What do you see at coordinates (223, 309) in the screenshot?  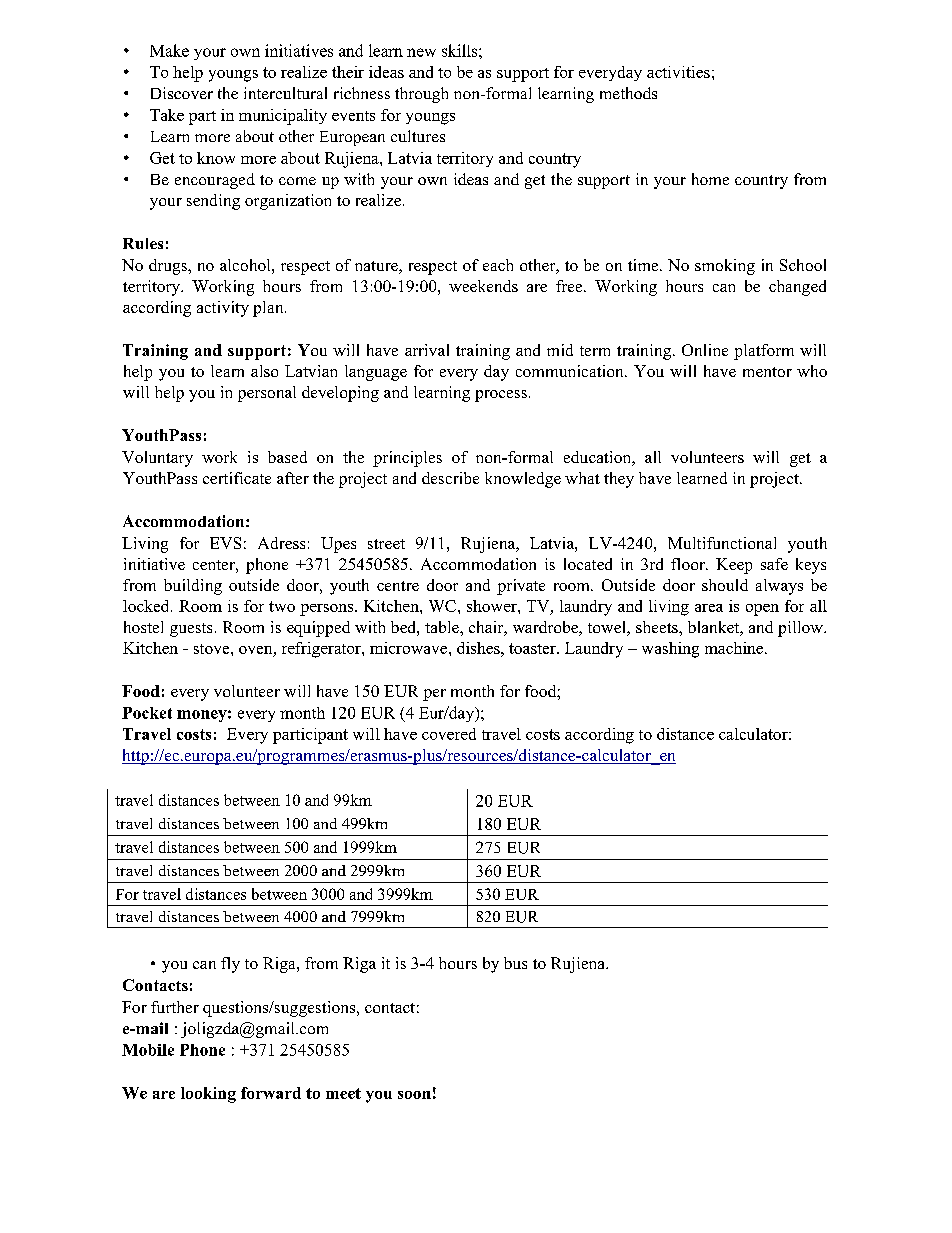 I see `activity` at bounding box center [223, 309].
